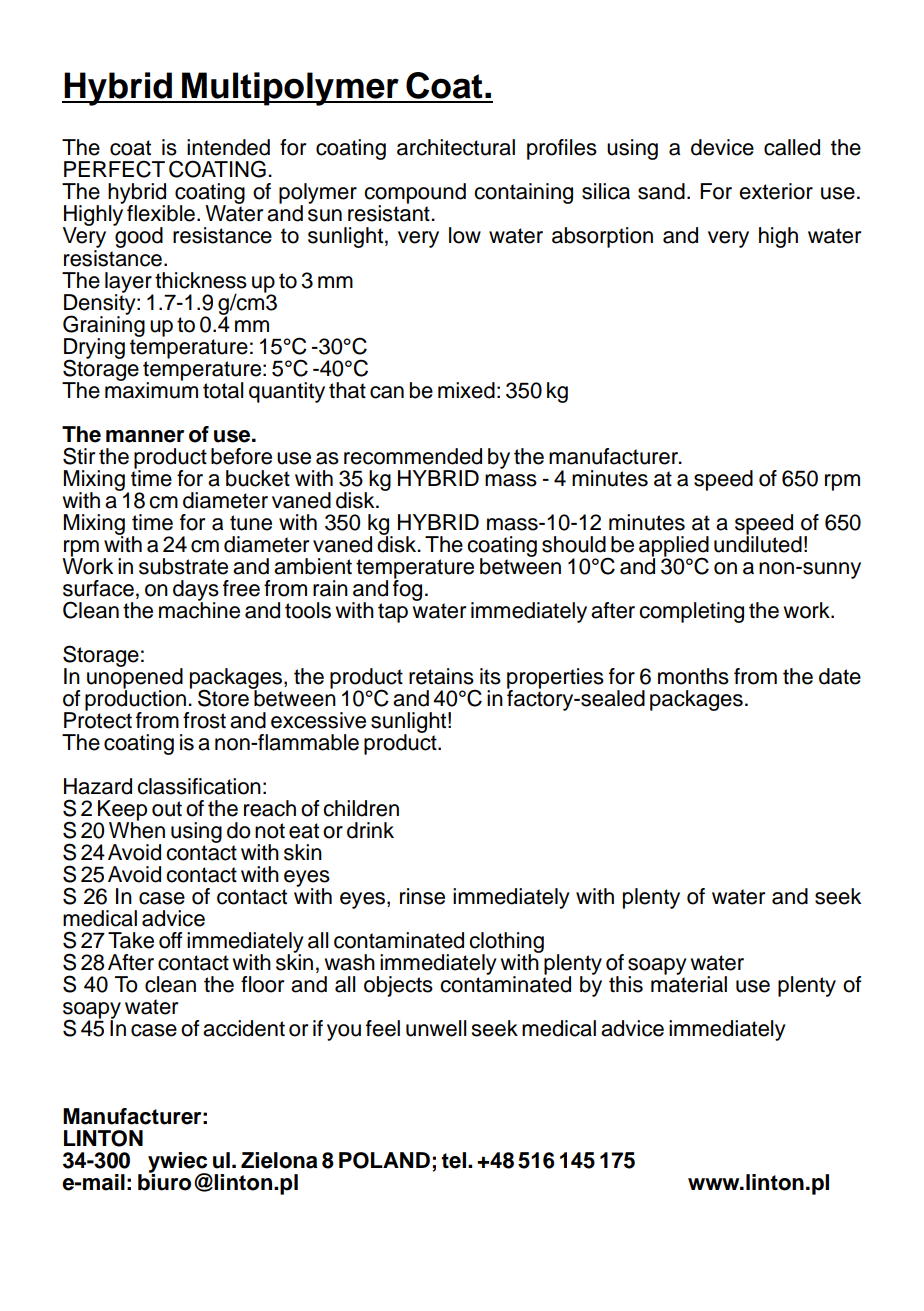 The height and width of the screenshot is (1311, 924). Describe the element at coordinates (456, 147) in the screenshot. I see `architectural` at that location.
